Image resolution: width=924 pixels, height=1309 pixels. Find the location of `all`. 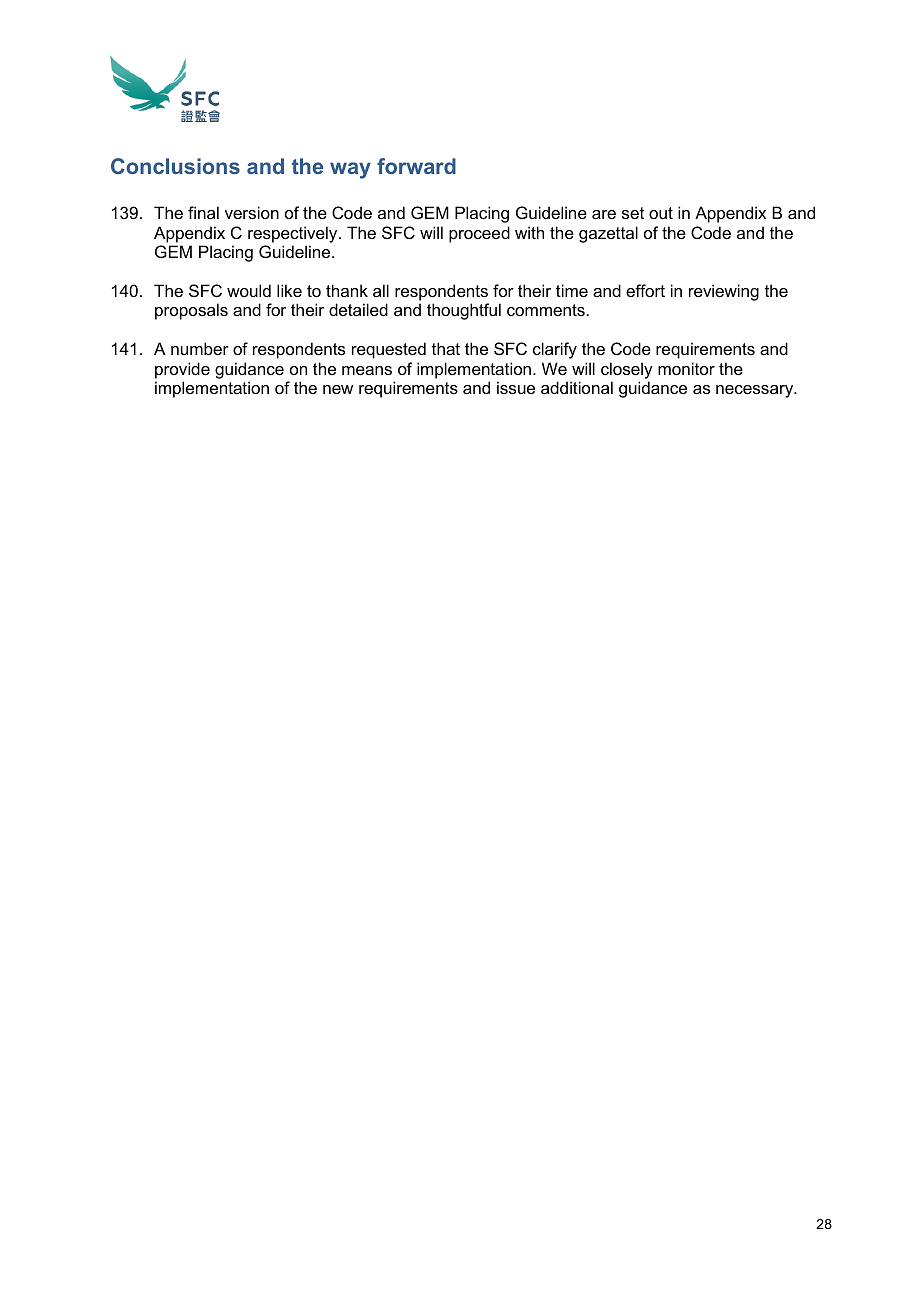

all is located at coordinates (381, 290).
